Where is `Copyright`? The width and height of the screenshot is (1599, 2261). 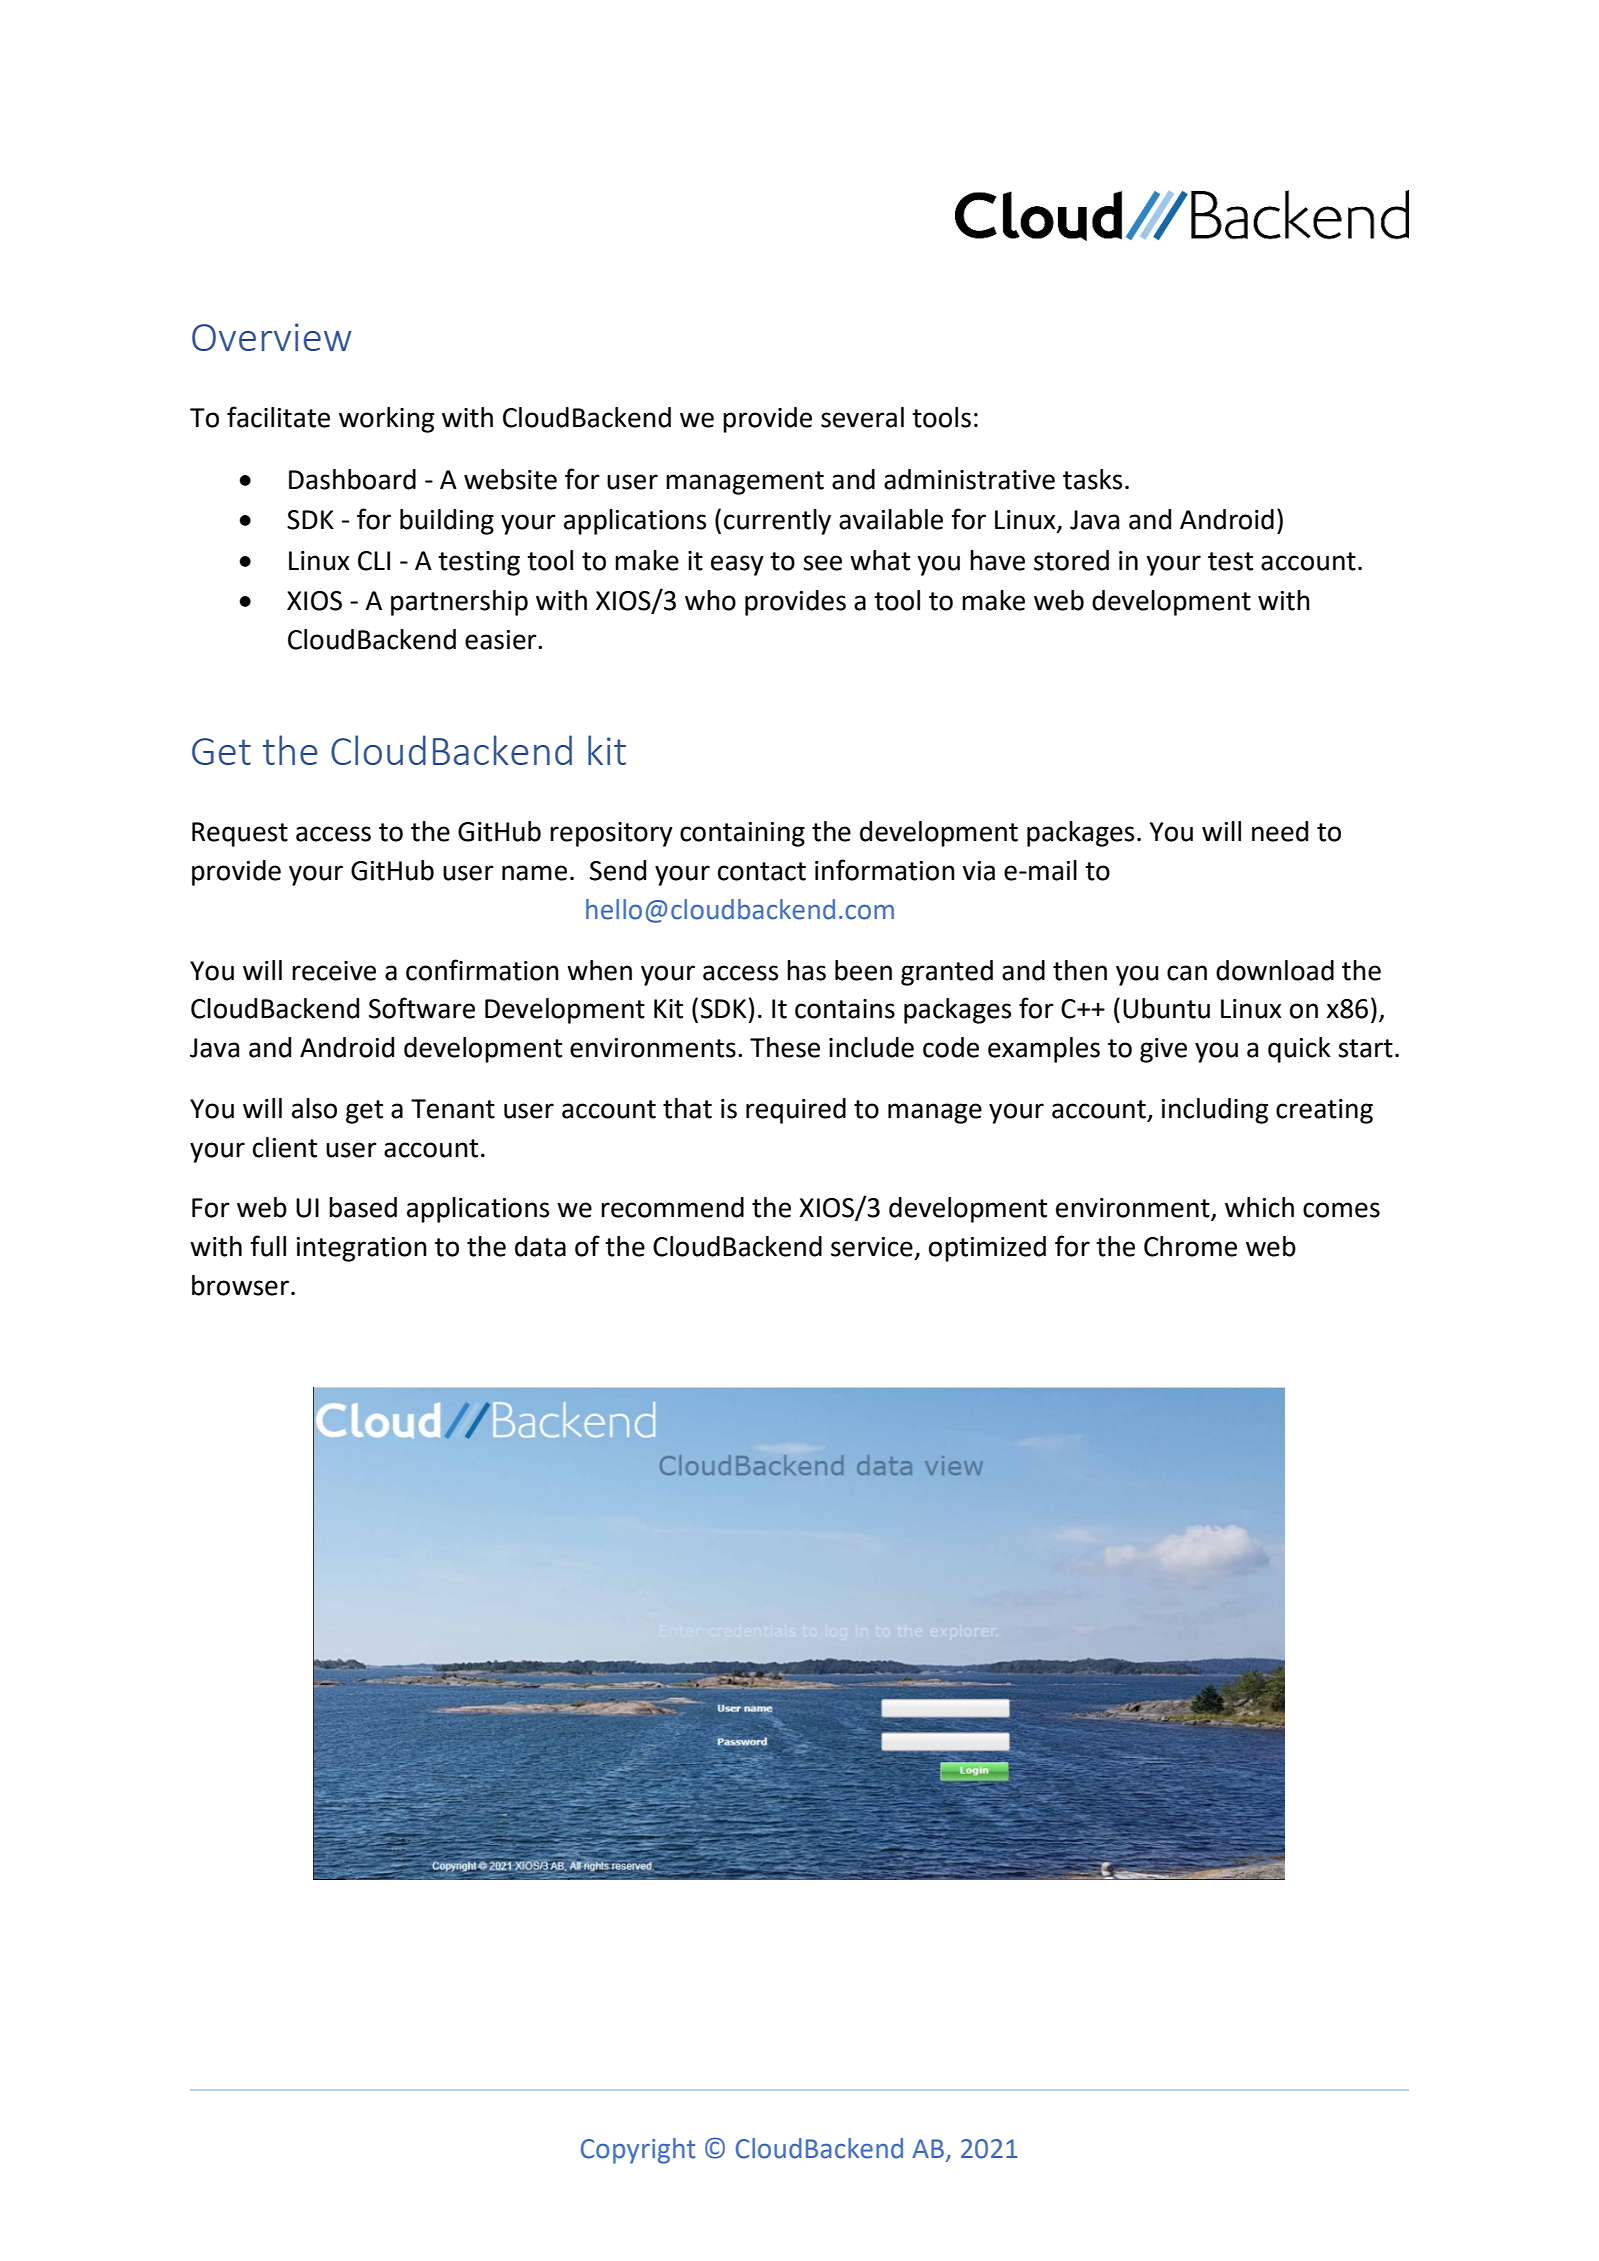
Copyright is located at coordinates (638, 2151).
